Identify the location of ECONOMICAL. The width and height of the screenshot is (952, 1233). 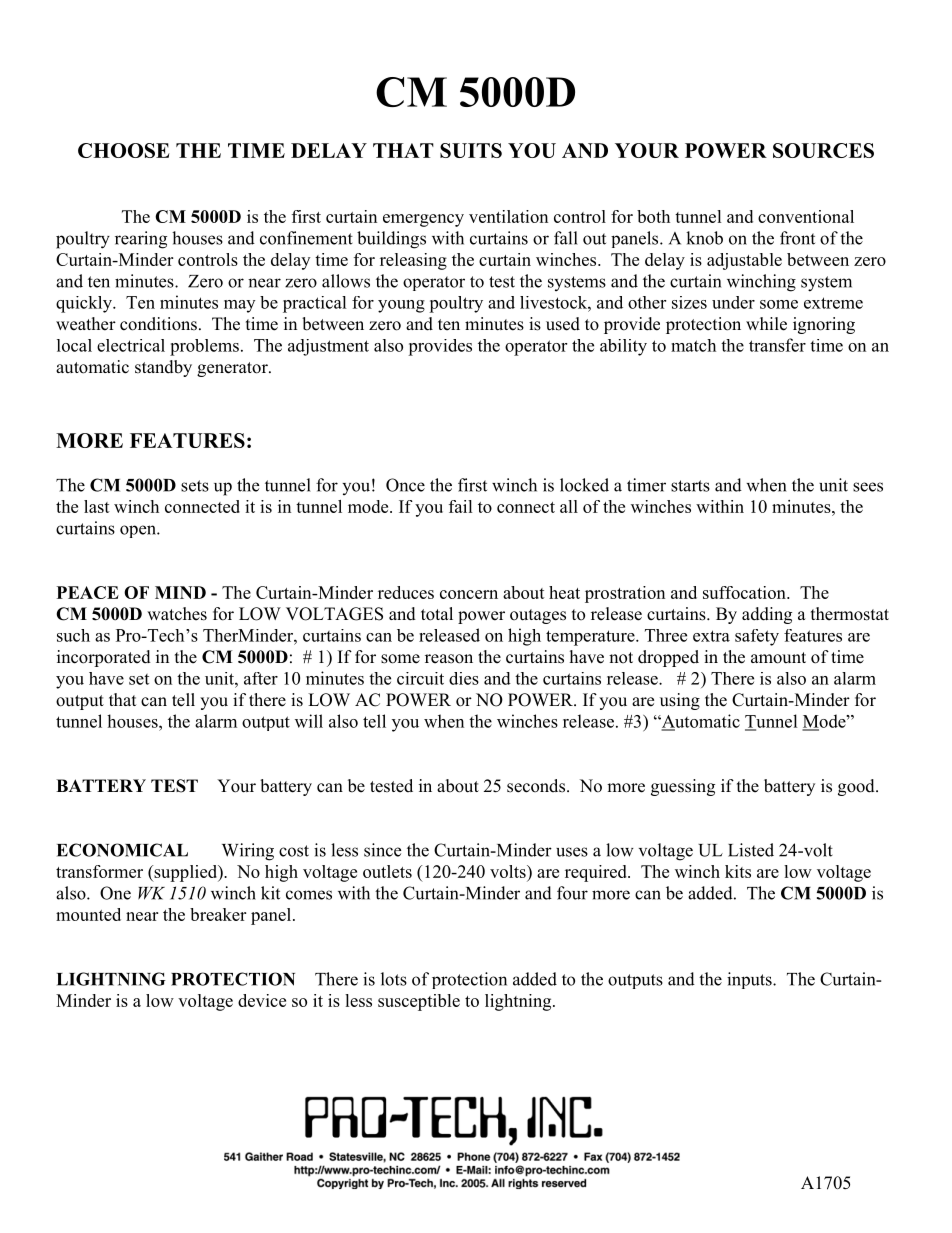
(122, 850).
